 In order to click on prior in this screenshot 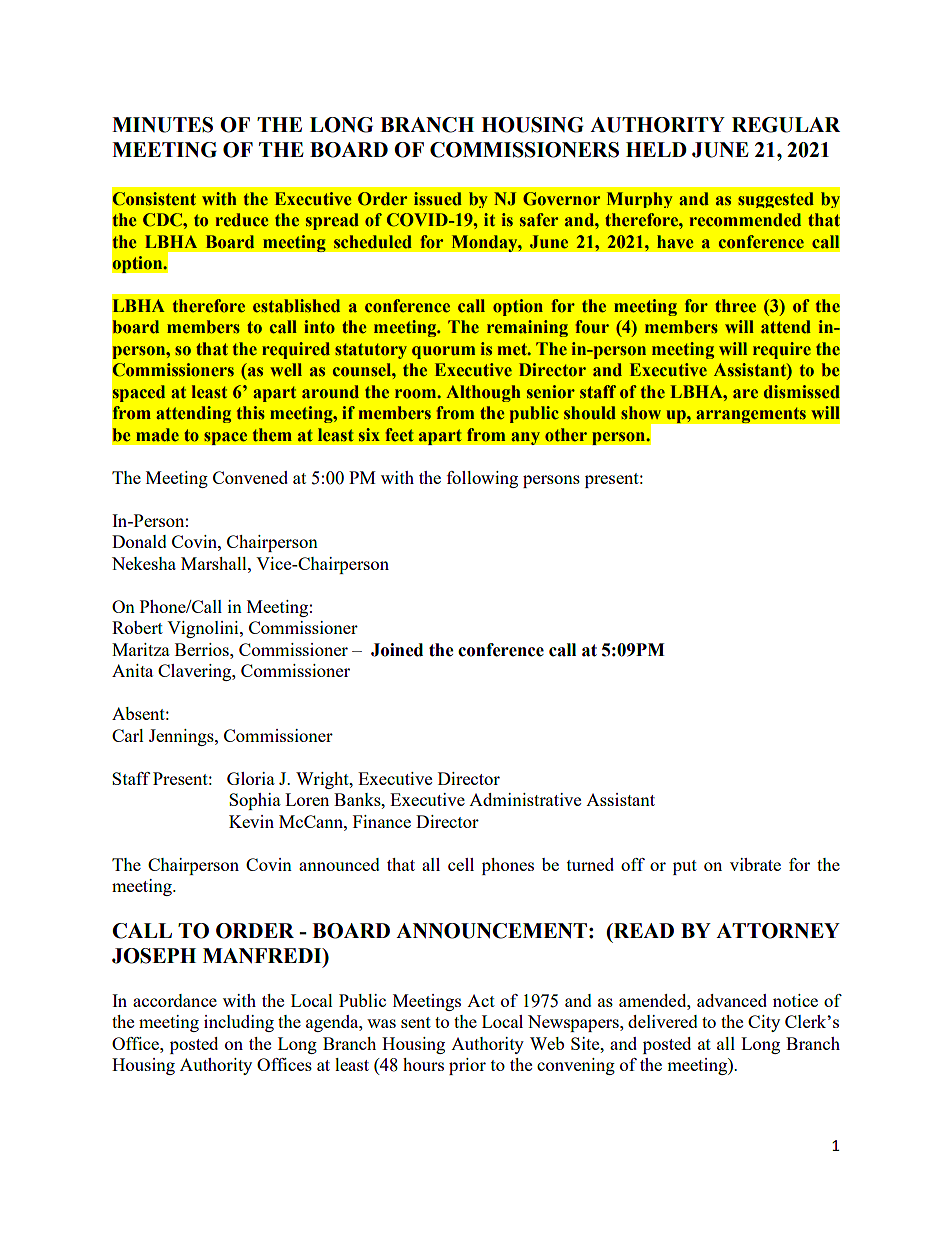, I will do `click(467, 1066)`.
